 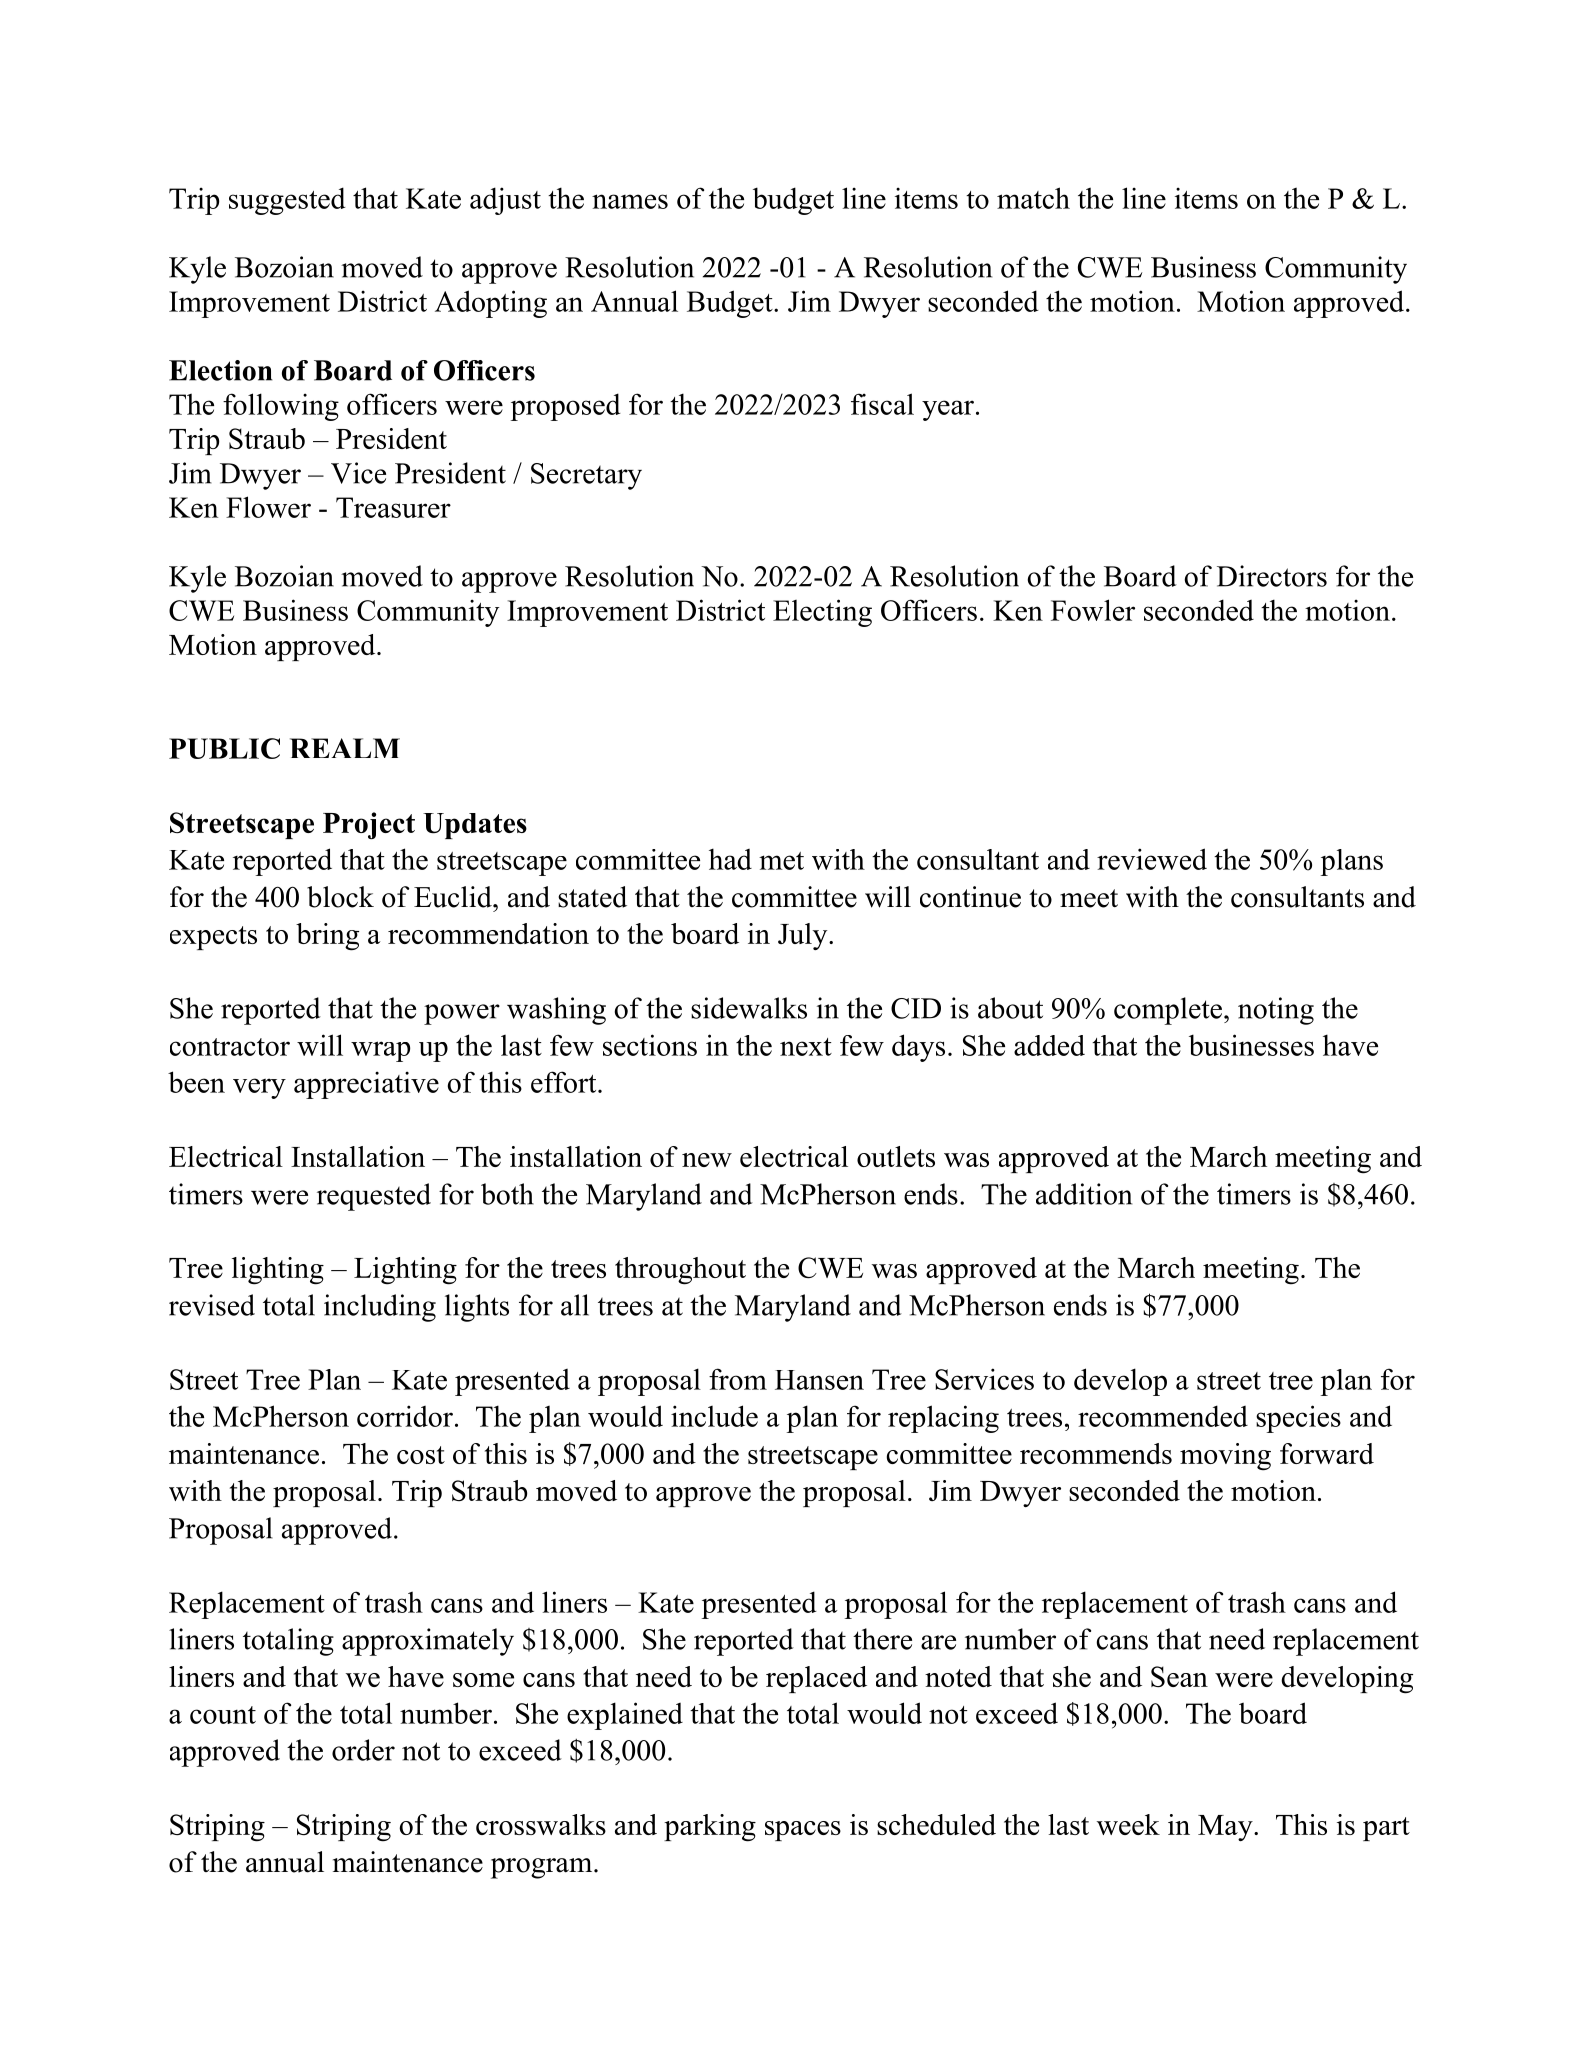 What do you see at coordinates (287, 201) in the image?
I see `suggested` at bounding box center [287, 201].
